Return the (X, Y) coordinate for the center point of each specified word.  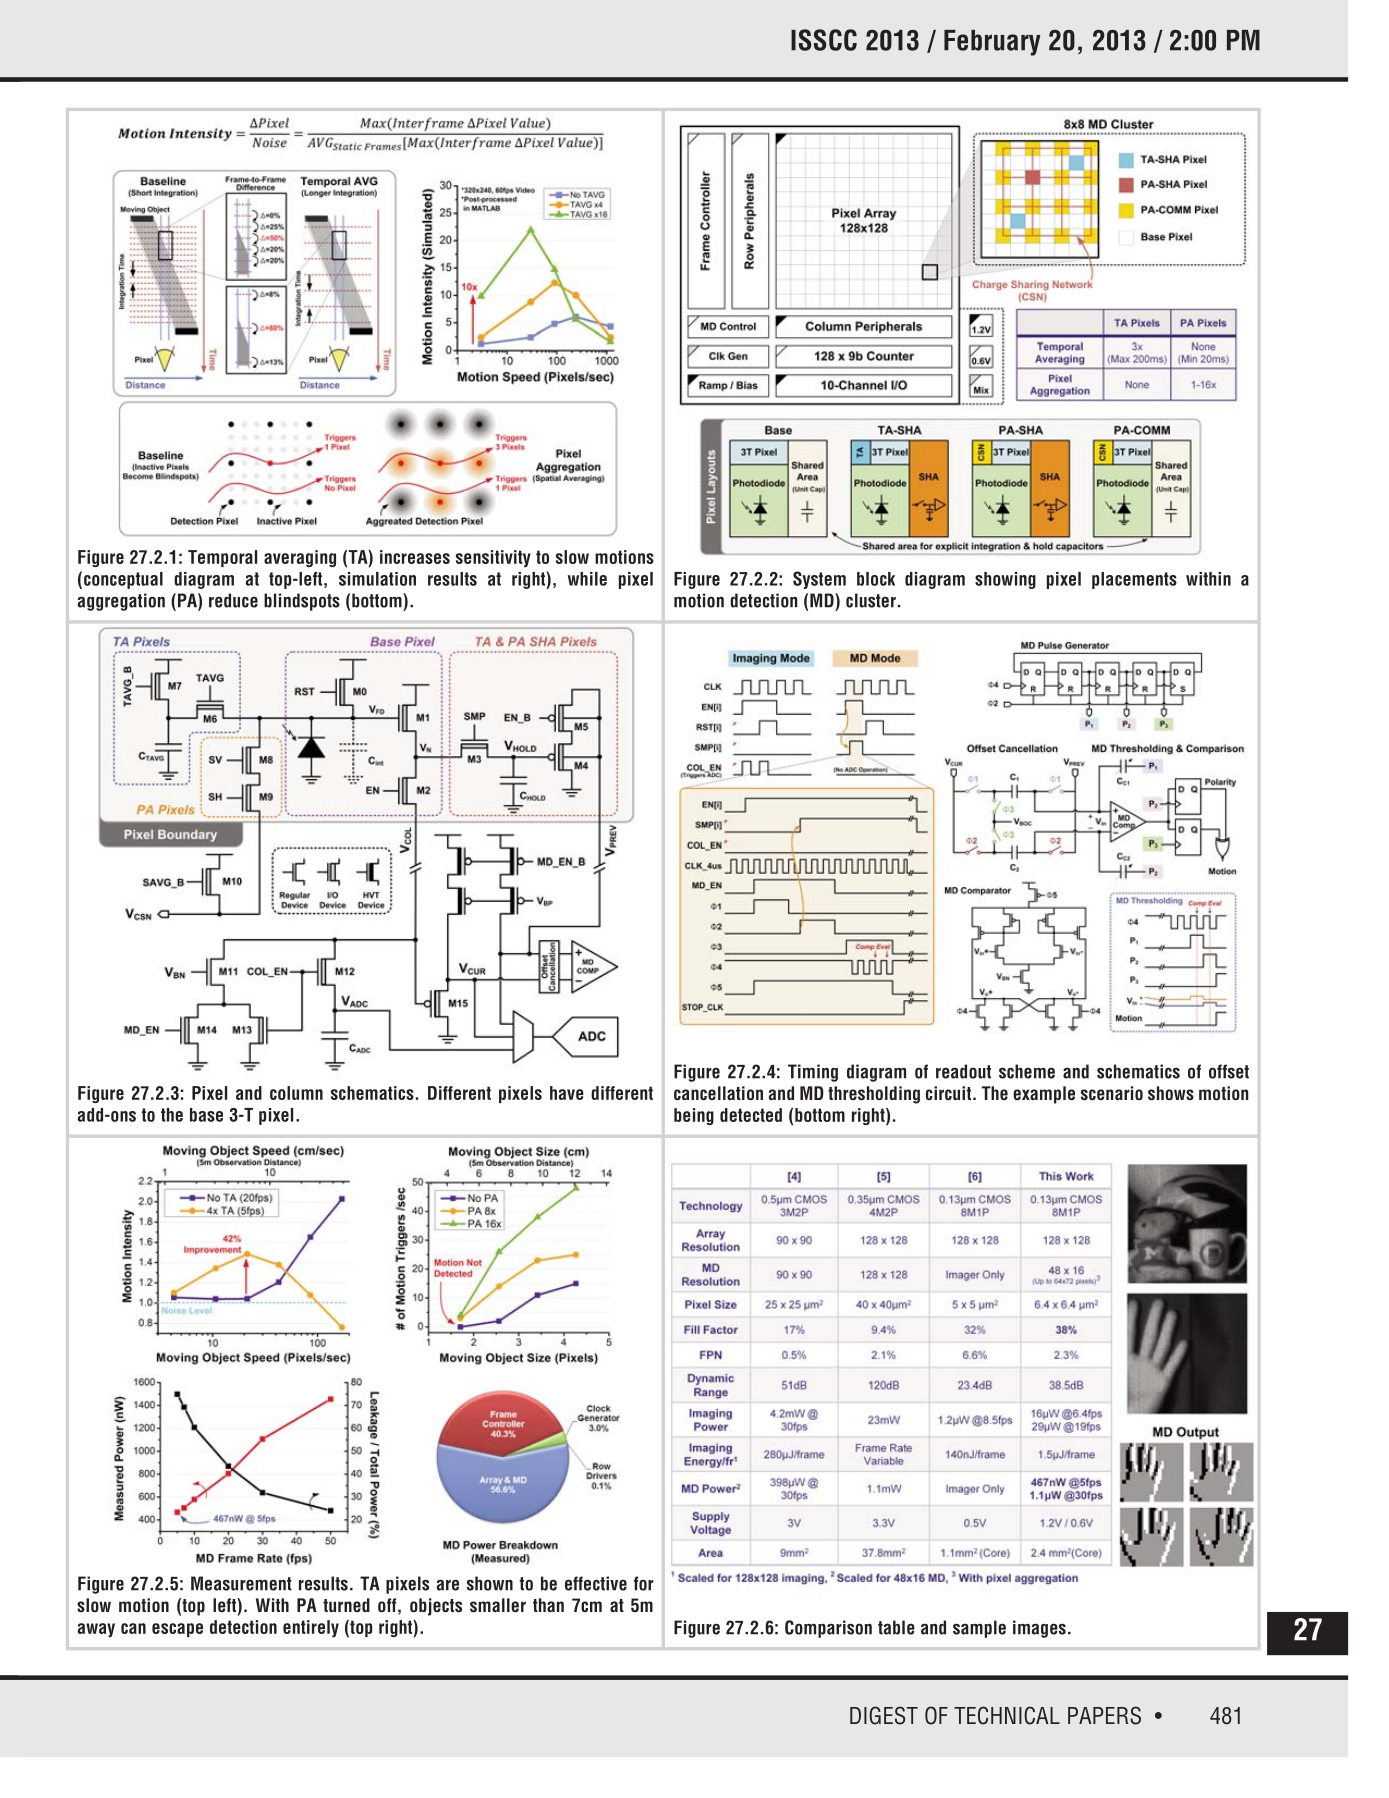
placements (1134, 580)
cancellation (718, 1093)
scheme (1027, 1071)
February (992, 43)
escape (177, 1630)
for (644, 1583)
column (296, 1093)
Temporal (222, 558)
